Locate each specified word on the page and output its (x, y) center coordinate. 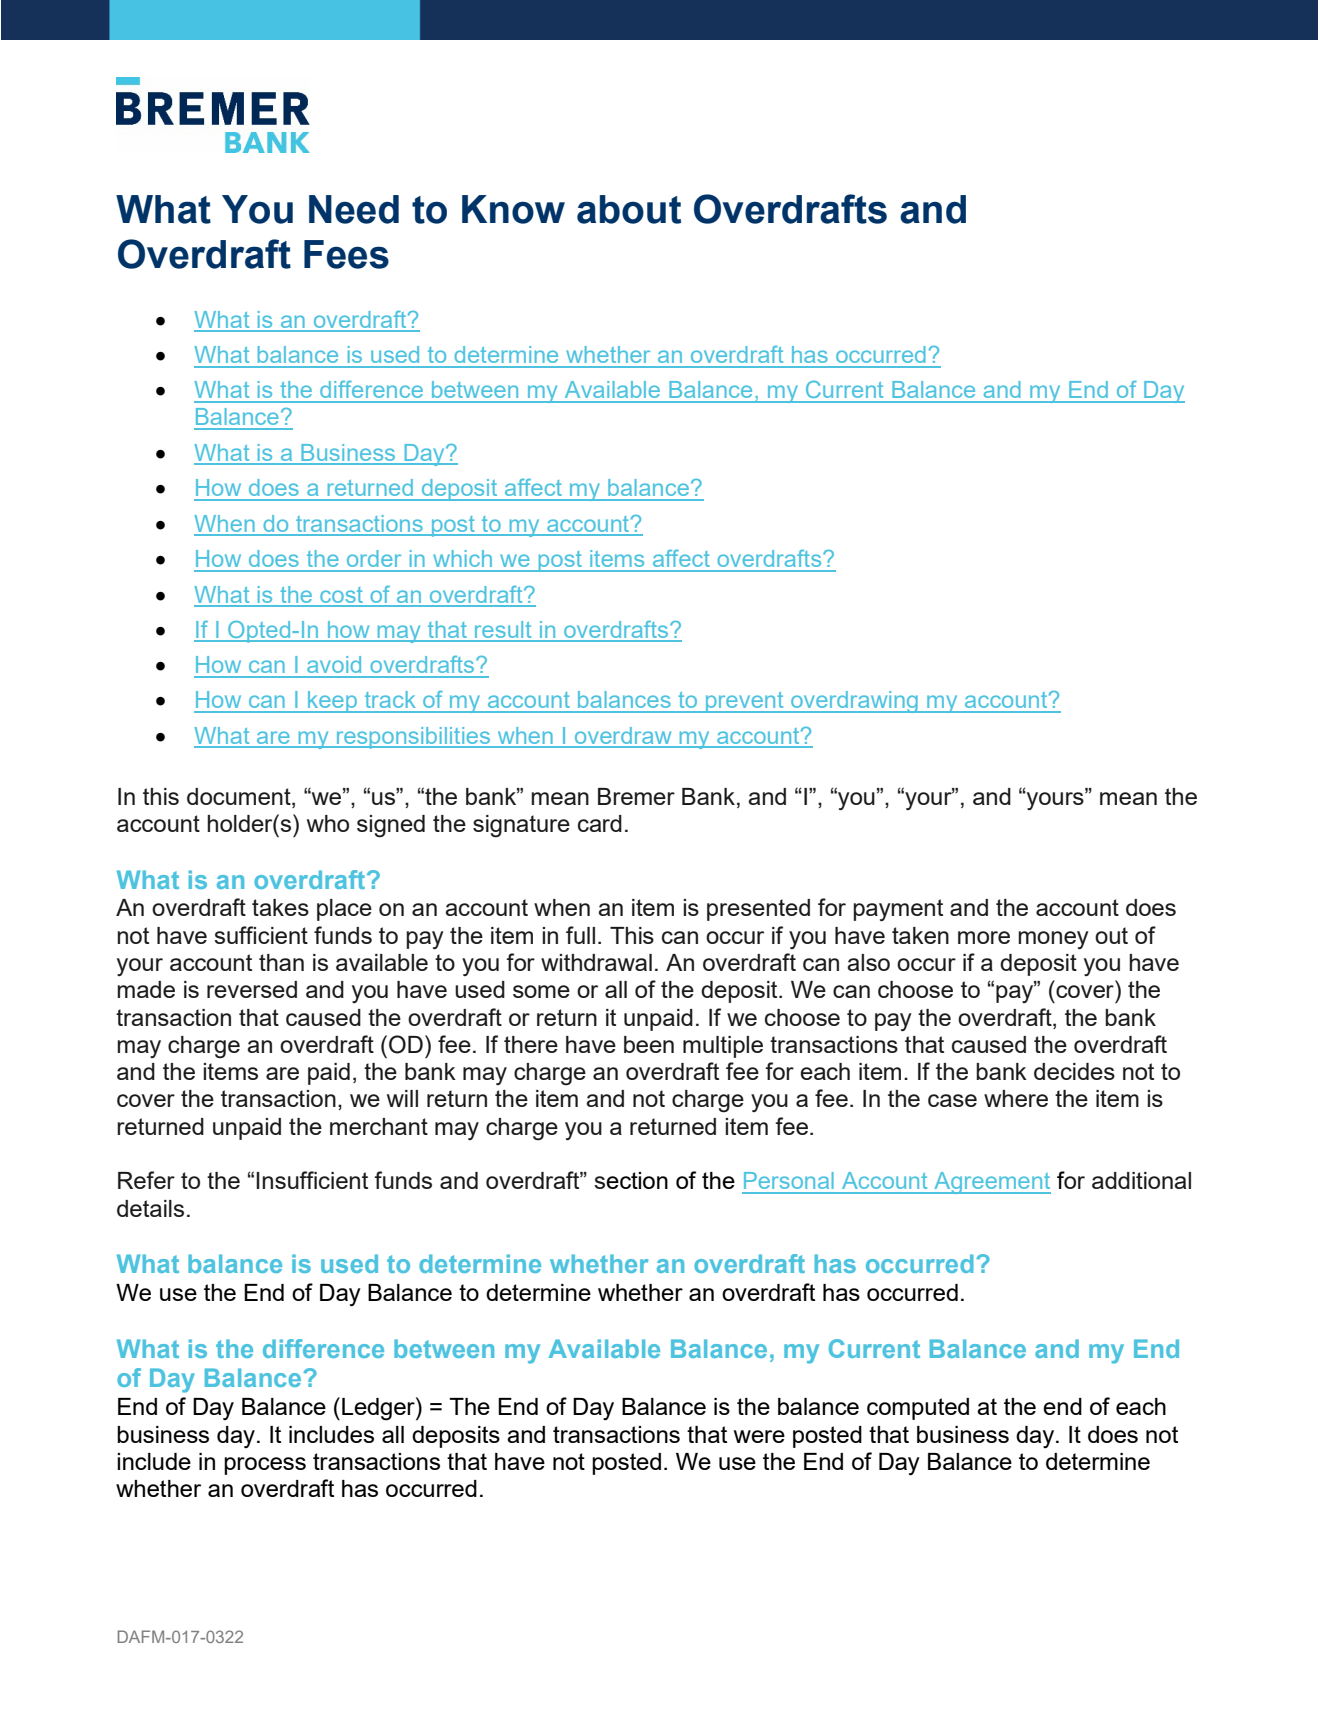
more (984, 937)
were (759, 1436)
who (328, 823)
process (265, 1466)
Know (513, 209)
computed (918, 1409)
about (629, 209)
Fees (346, 254)
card (600, 823)
